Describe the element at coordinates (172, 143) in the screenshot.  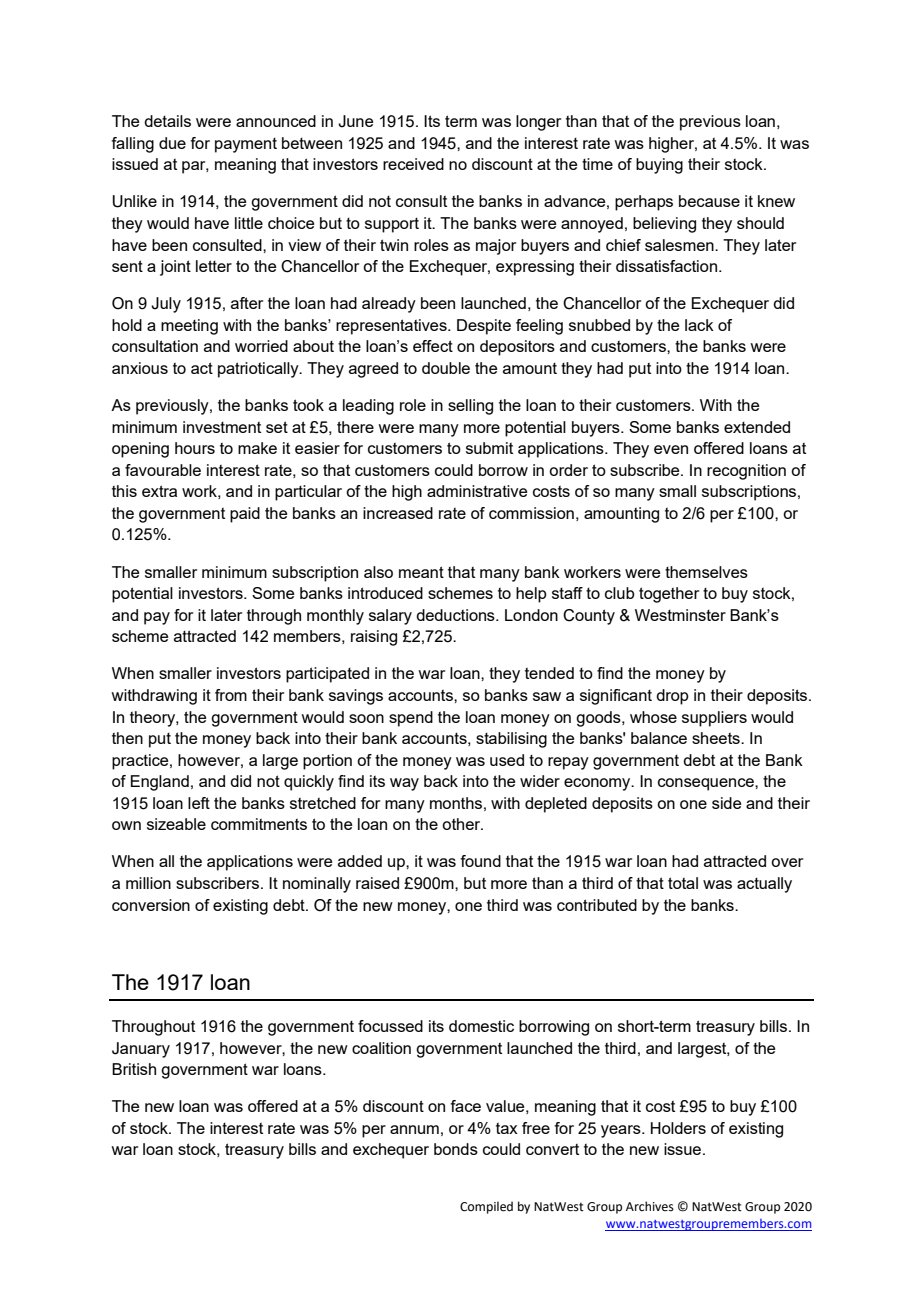
I see `due` at that location.
